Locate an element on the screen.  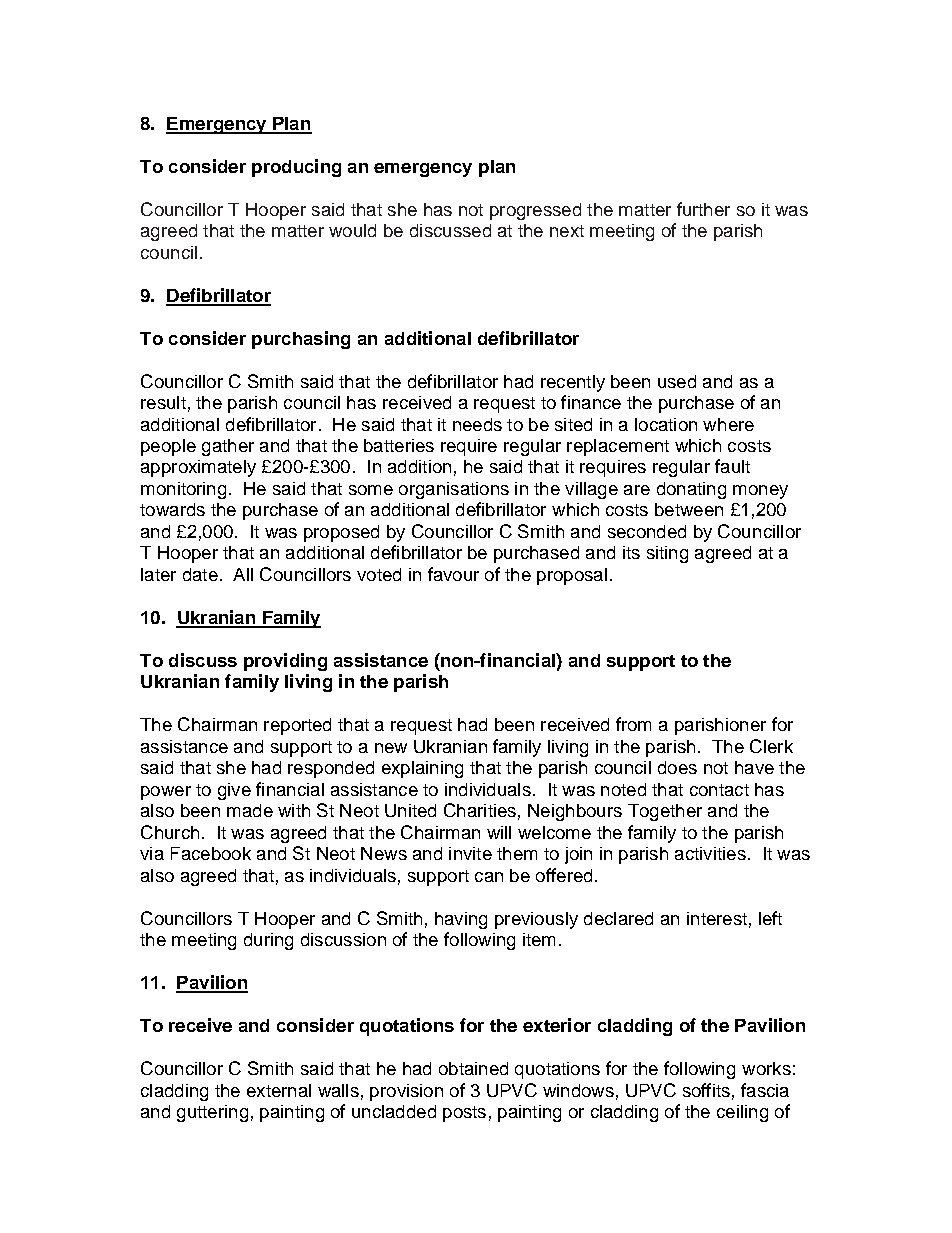
providing is located at coordinates (285, 662).
